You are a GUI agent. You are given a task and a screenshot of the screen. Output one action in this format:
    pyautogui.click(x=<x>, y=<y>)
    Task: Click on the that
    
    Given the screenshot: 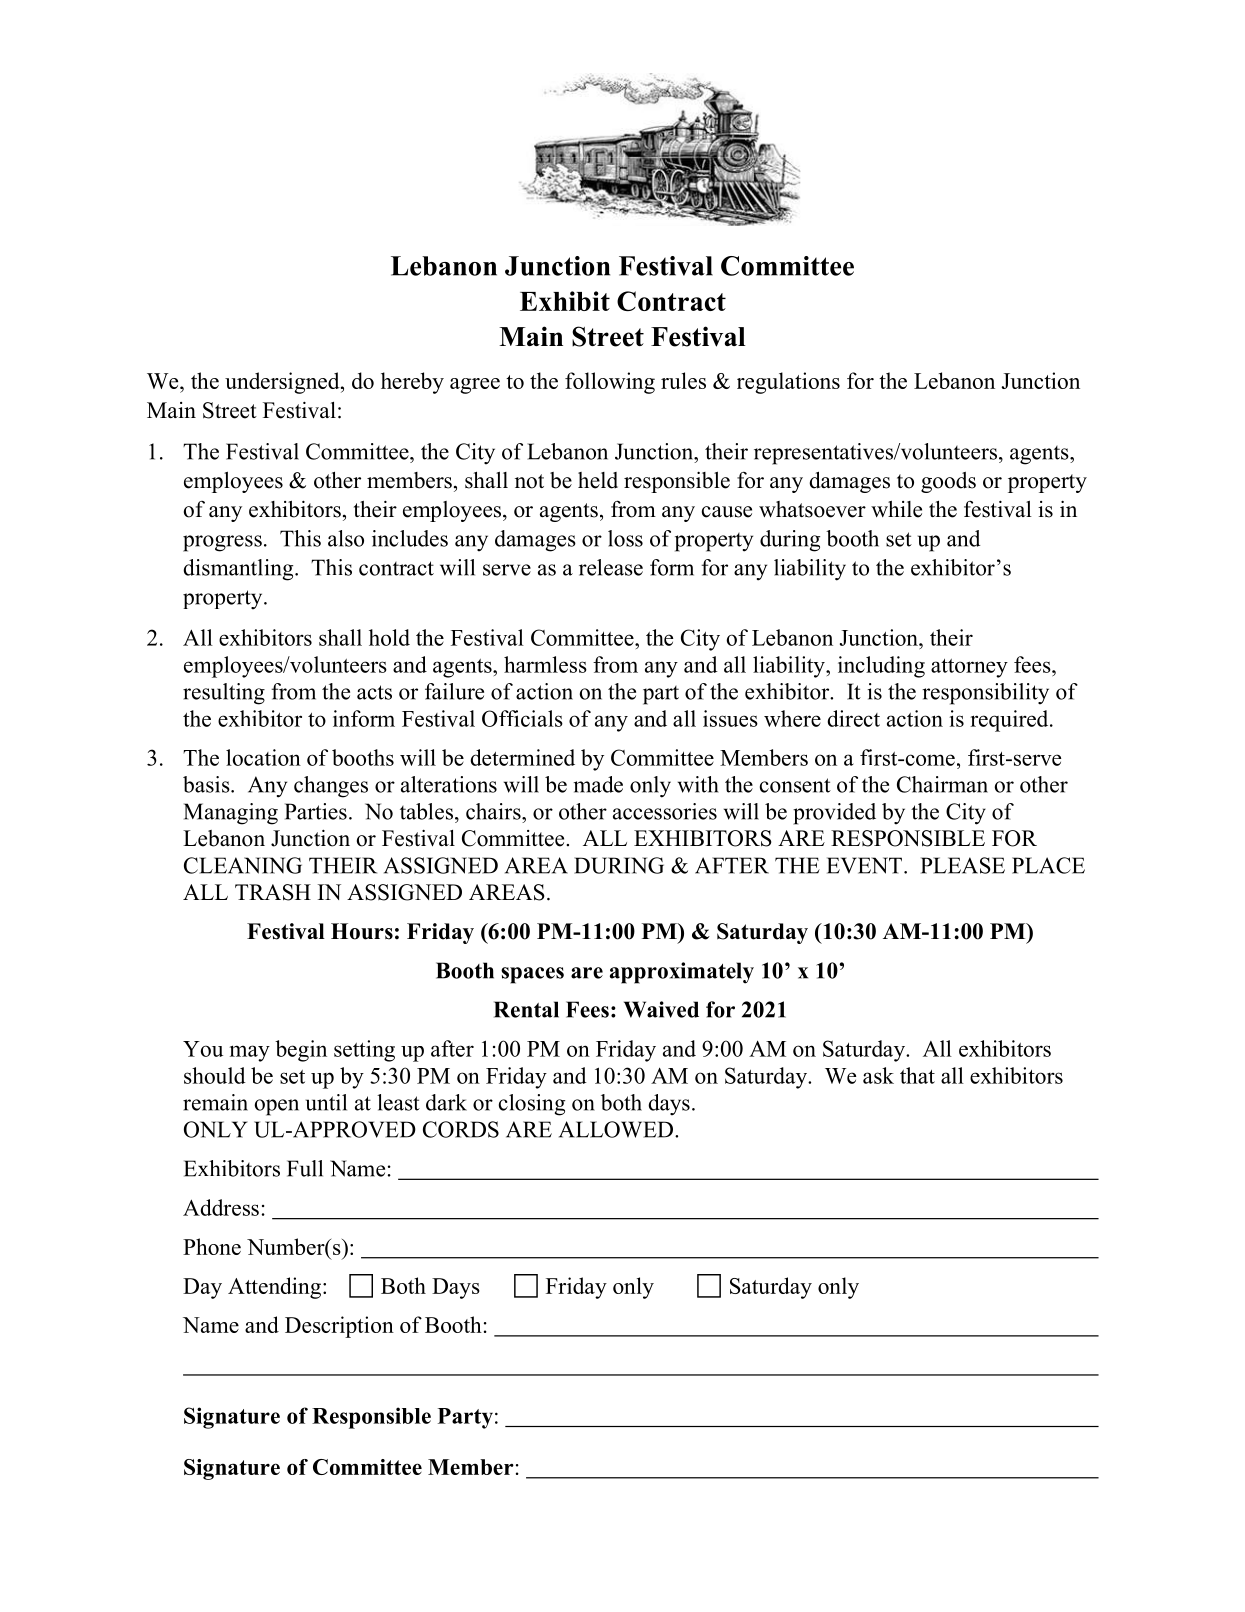 What is the action you would take?
    pyautogui.click(x=917, y=1075)
